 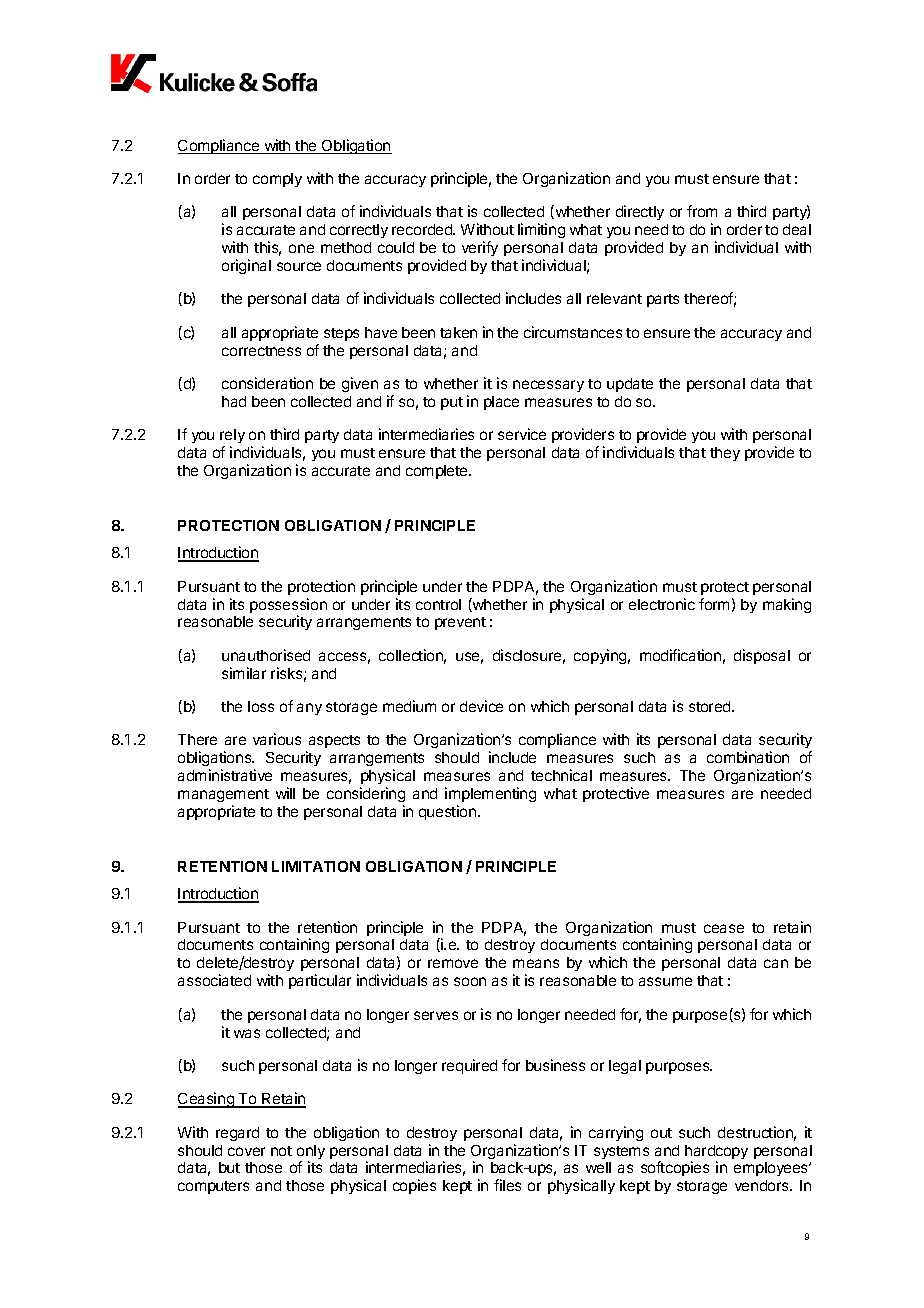 I want to click on from, so click(x=702, y=211).
